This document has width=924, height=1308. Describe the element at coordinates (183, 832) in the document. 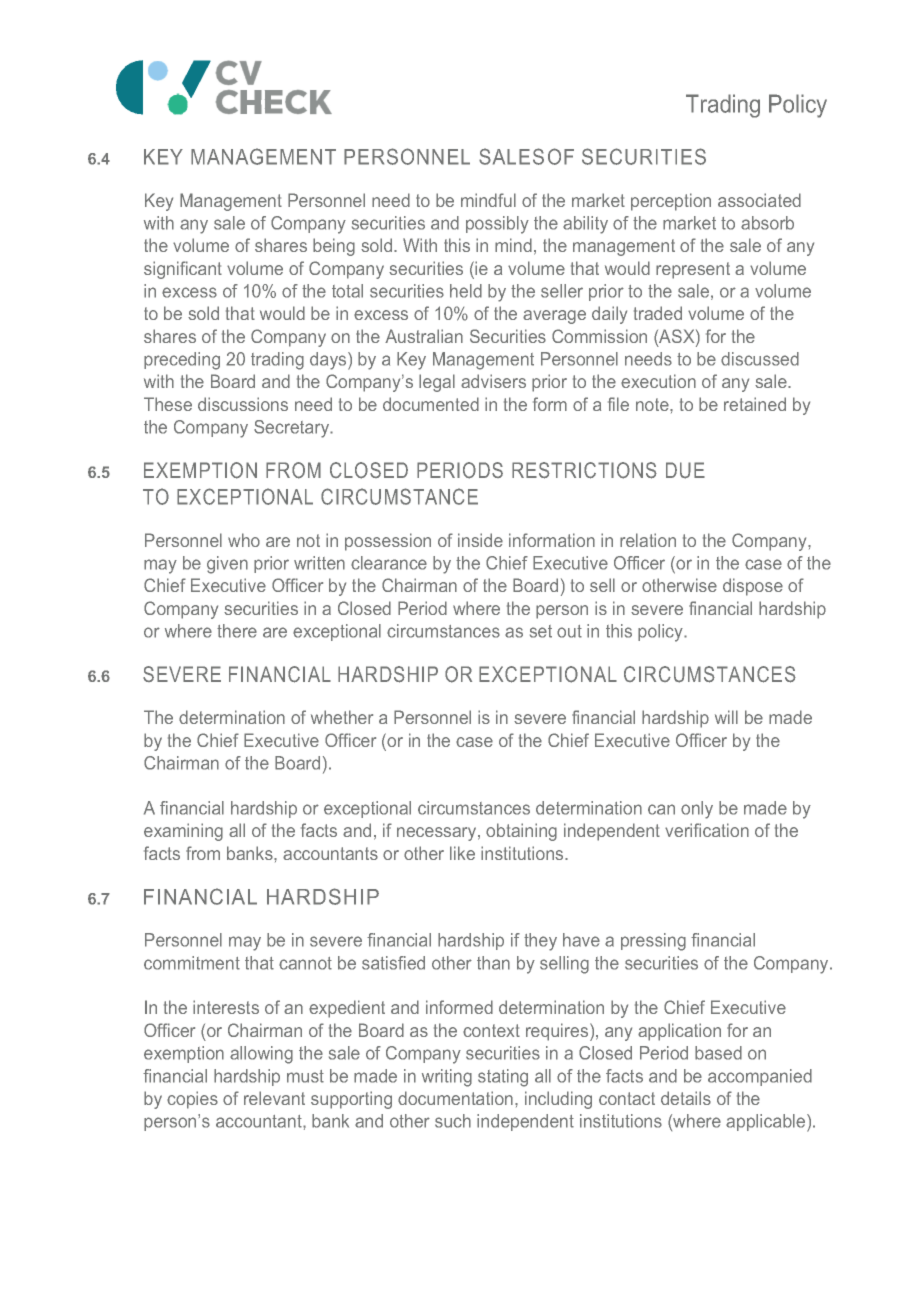

I see `examining` at that location.
